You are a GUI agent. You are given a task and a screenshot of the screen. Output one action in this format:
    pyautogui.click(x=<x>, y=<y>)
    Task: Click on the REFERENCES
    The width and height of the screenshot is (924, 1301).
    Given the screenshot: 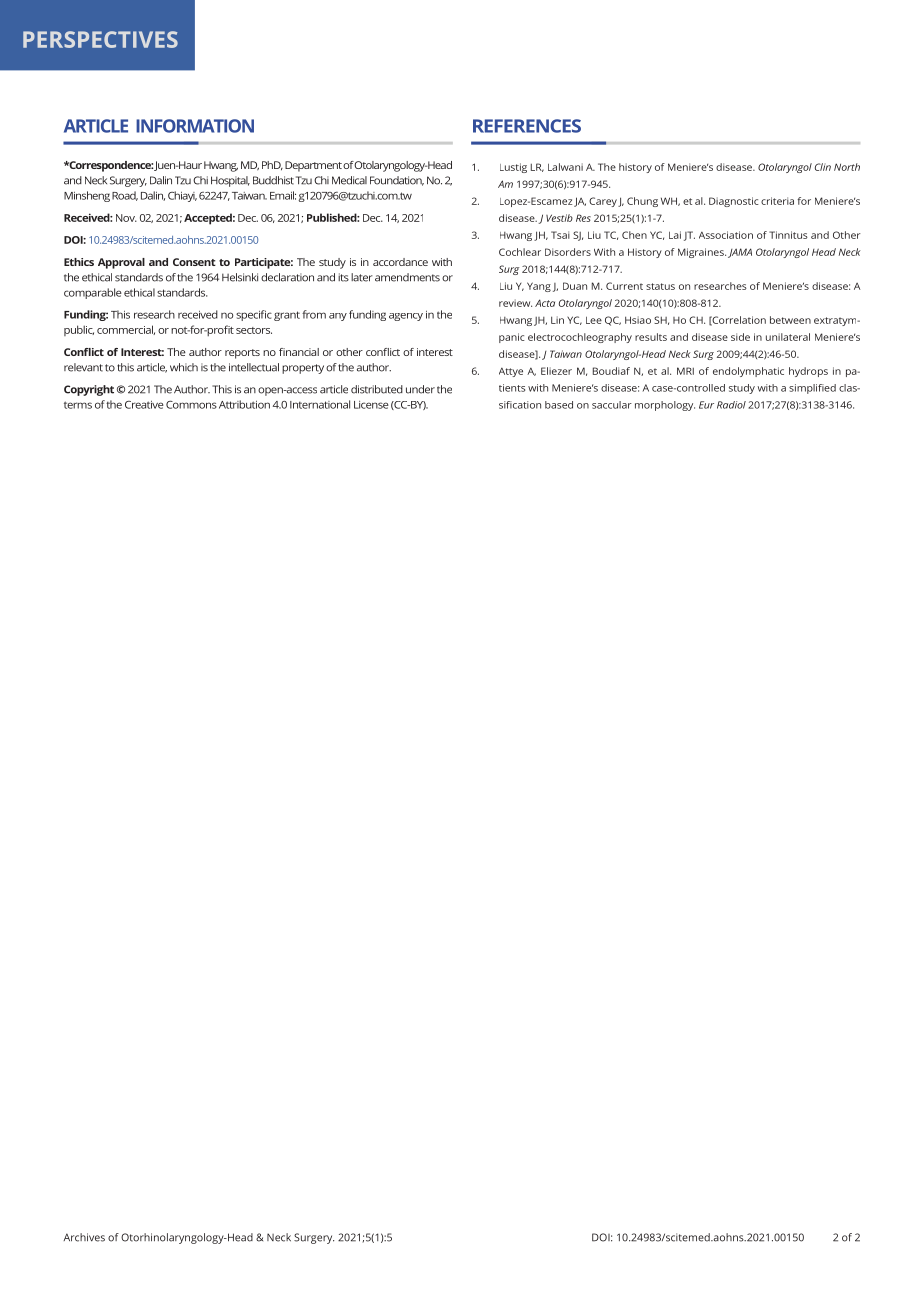 What is the action you would take?
    pyautogui.click(x=527, y=126)
